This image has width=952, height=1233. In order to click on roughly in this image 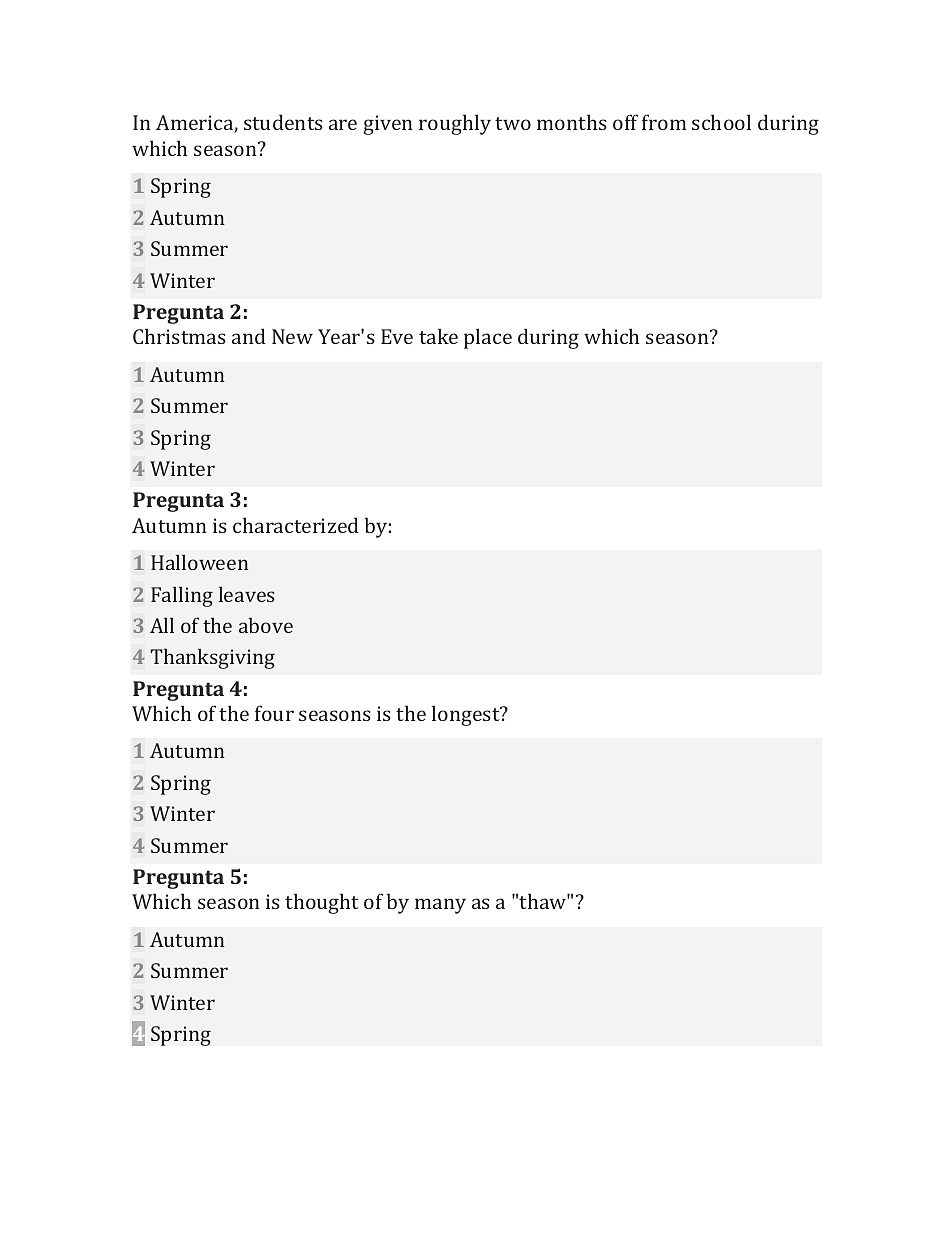, I will do `click(455, 124)`.
